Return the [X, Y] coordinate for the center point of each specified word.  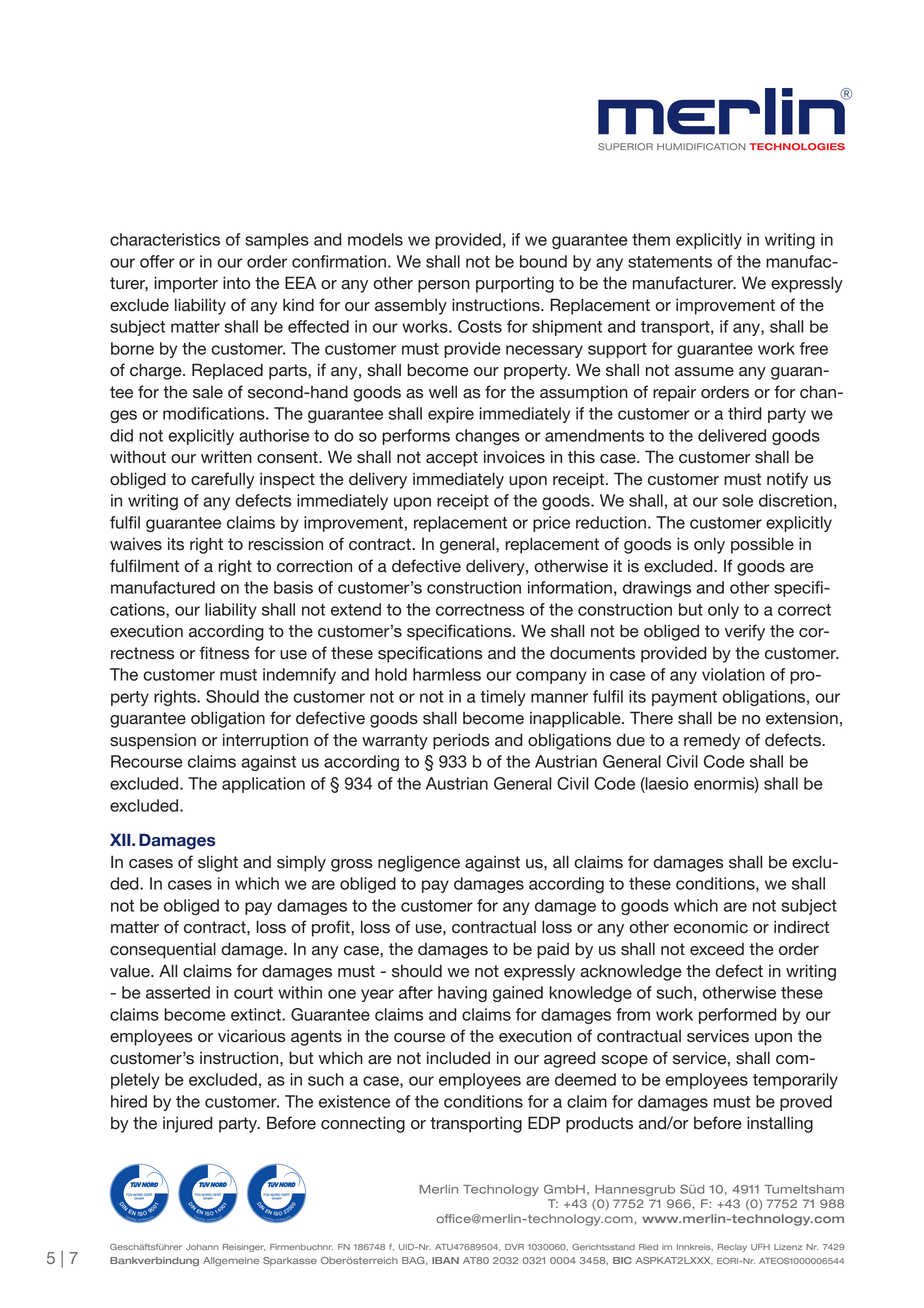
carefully [223, 480]
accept [452, 459]
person [444, 286]
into [237, 283]
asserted [178, 992]
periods [461, 741]
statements [670, 262]
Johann [202, 1247]
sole [737, 500]
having [462, 994]
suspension [153, 741]
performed [738, 1016]
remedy [712, 742]
